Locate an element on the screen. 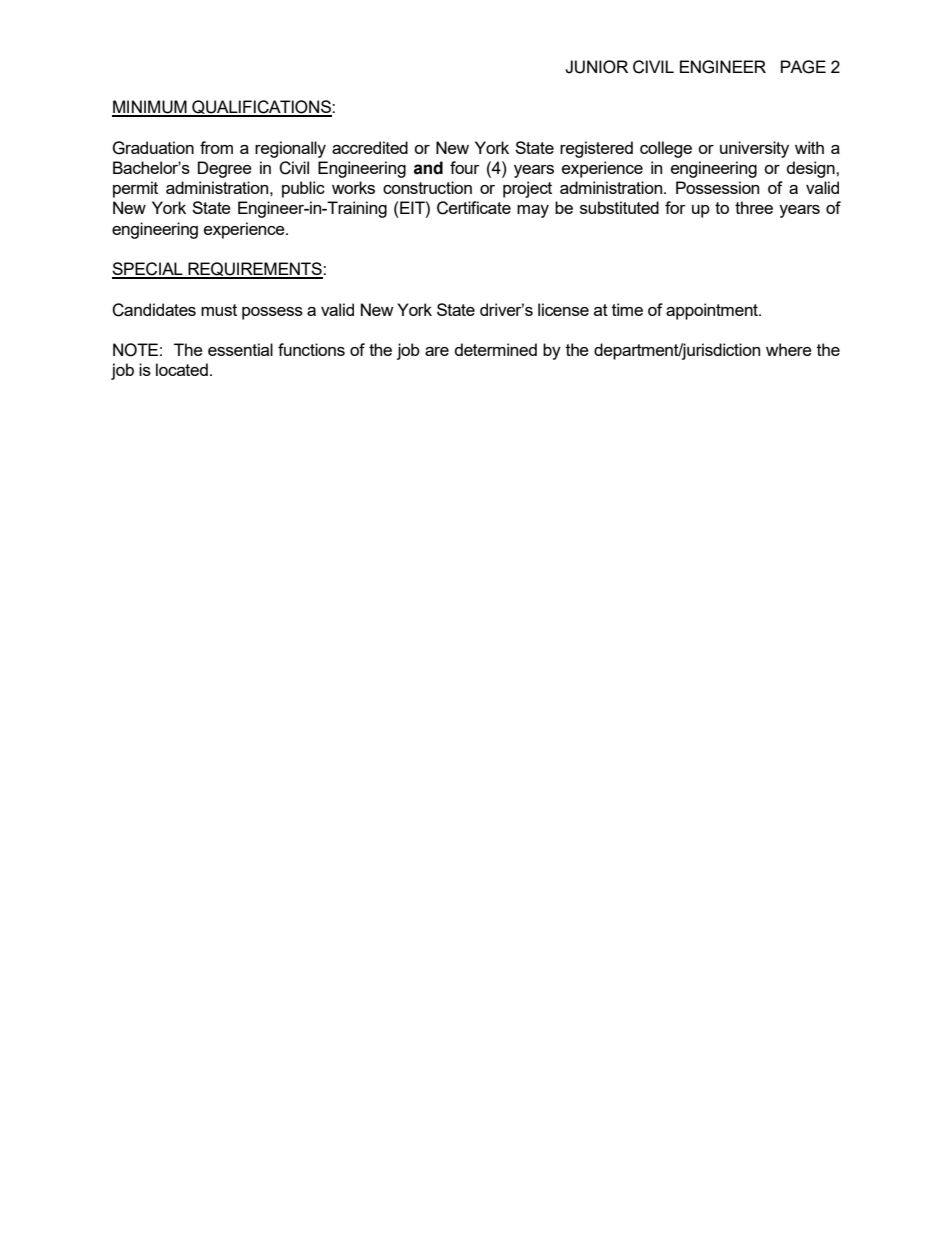 The height and width of the screenshot is (1233, 952). QUALIFICATIONS is located at coordinates (261, 108).
